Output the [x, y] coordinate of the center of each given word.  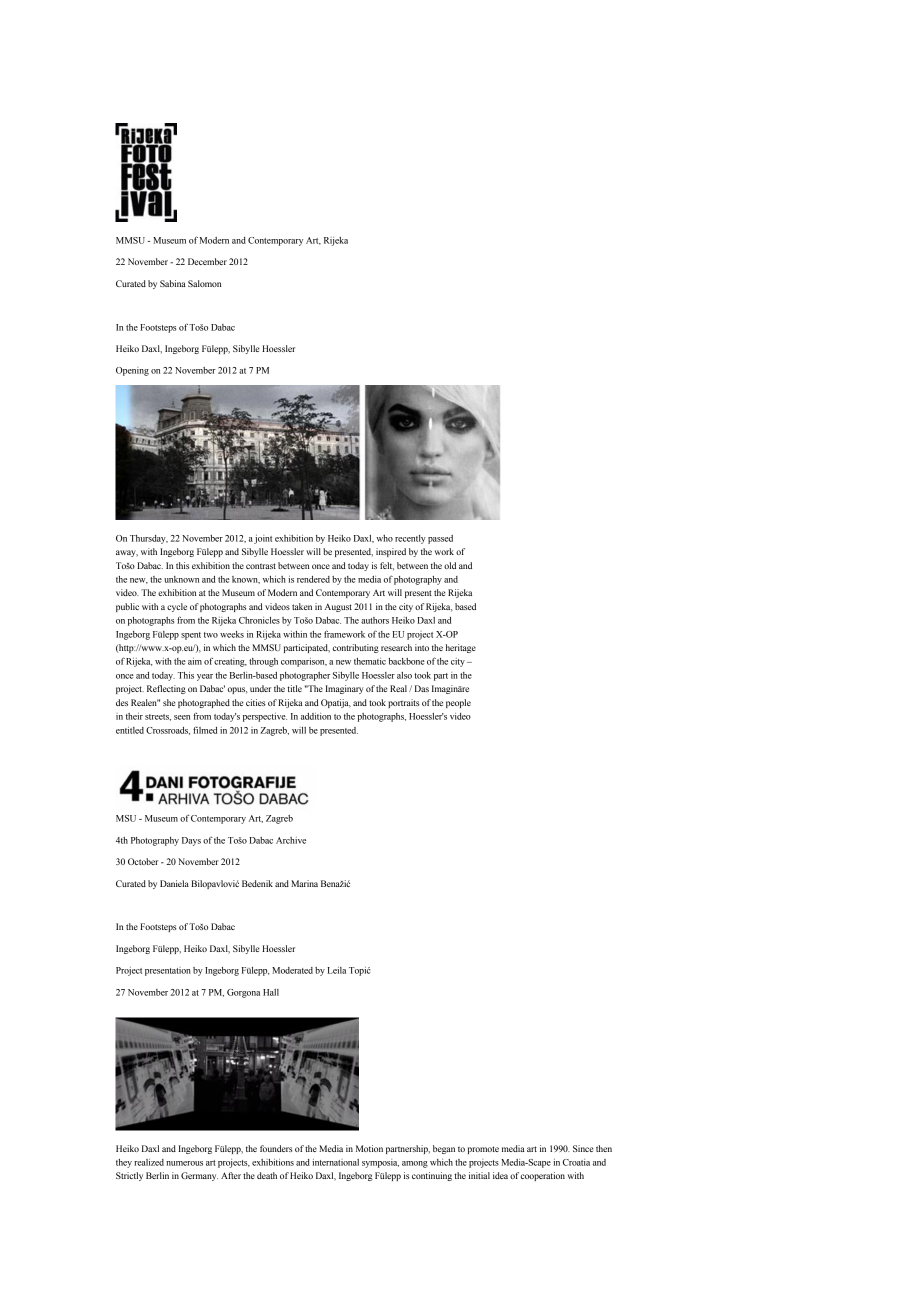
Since [583, 1148]
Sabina [173, 283]
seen [182, 717]
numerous [184, 1163]
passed [440, 539]
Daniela [174, 883]
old [450, 565]
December [207, 261]
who [384, 538]
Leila [336, 970]
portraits [403, 703]
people [458, 703]
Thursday [149, 539]
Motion [369, 1148]
